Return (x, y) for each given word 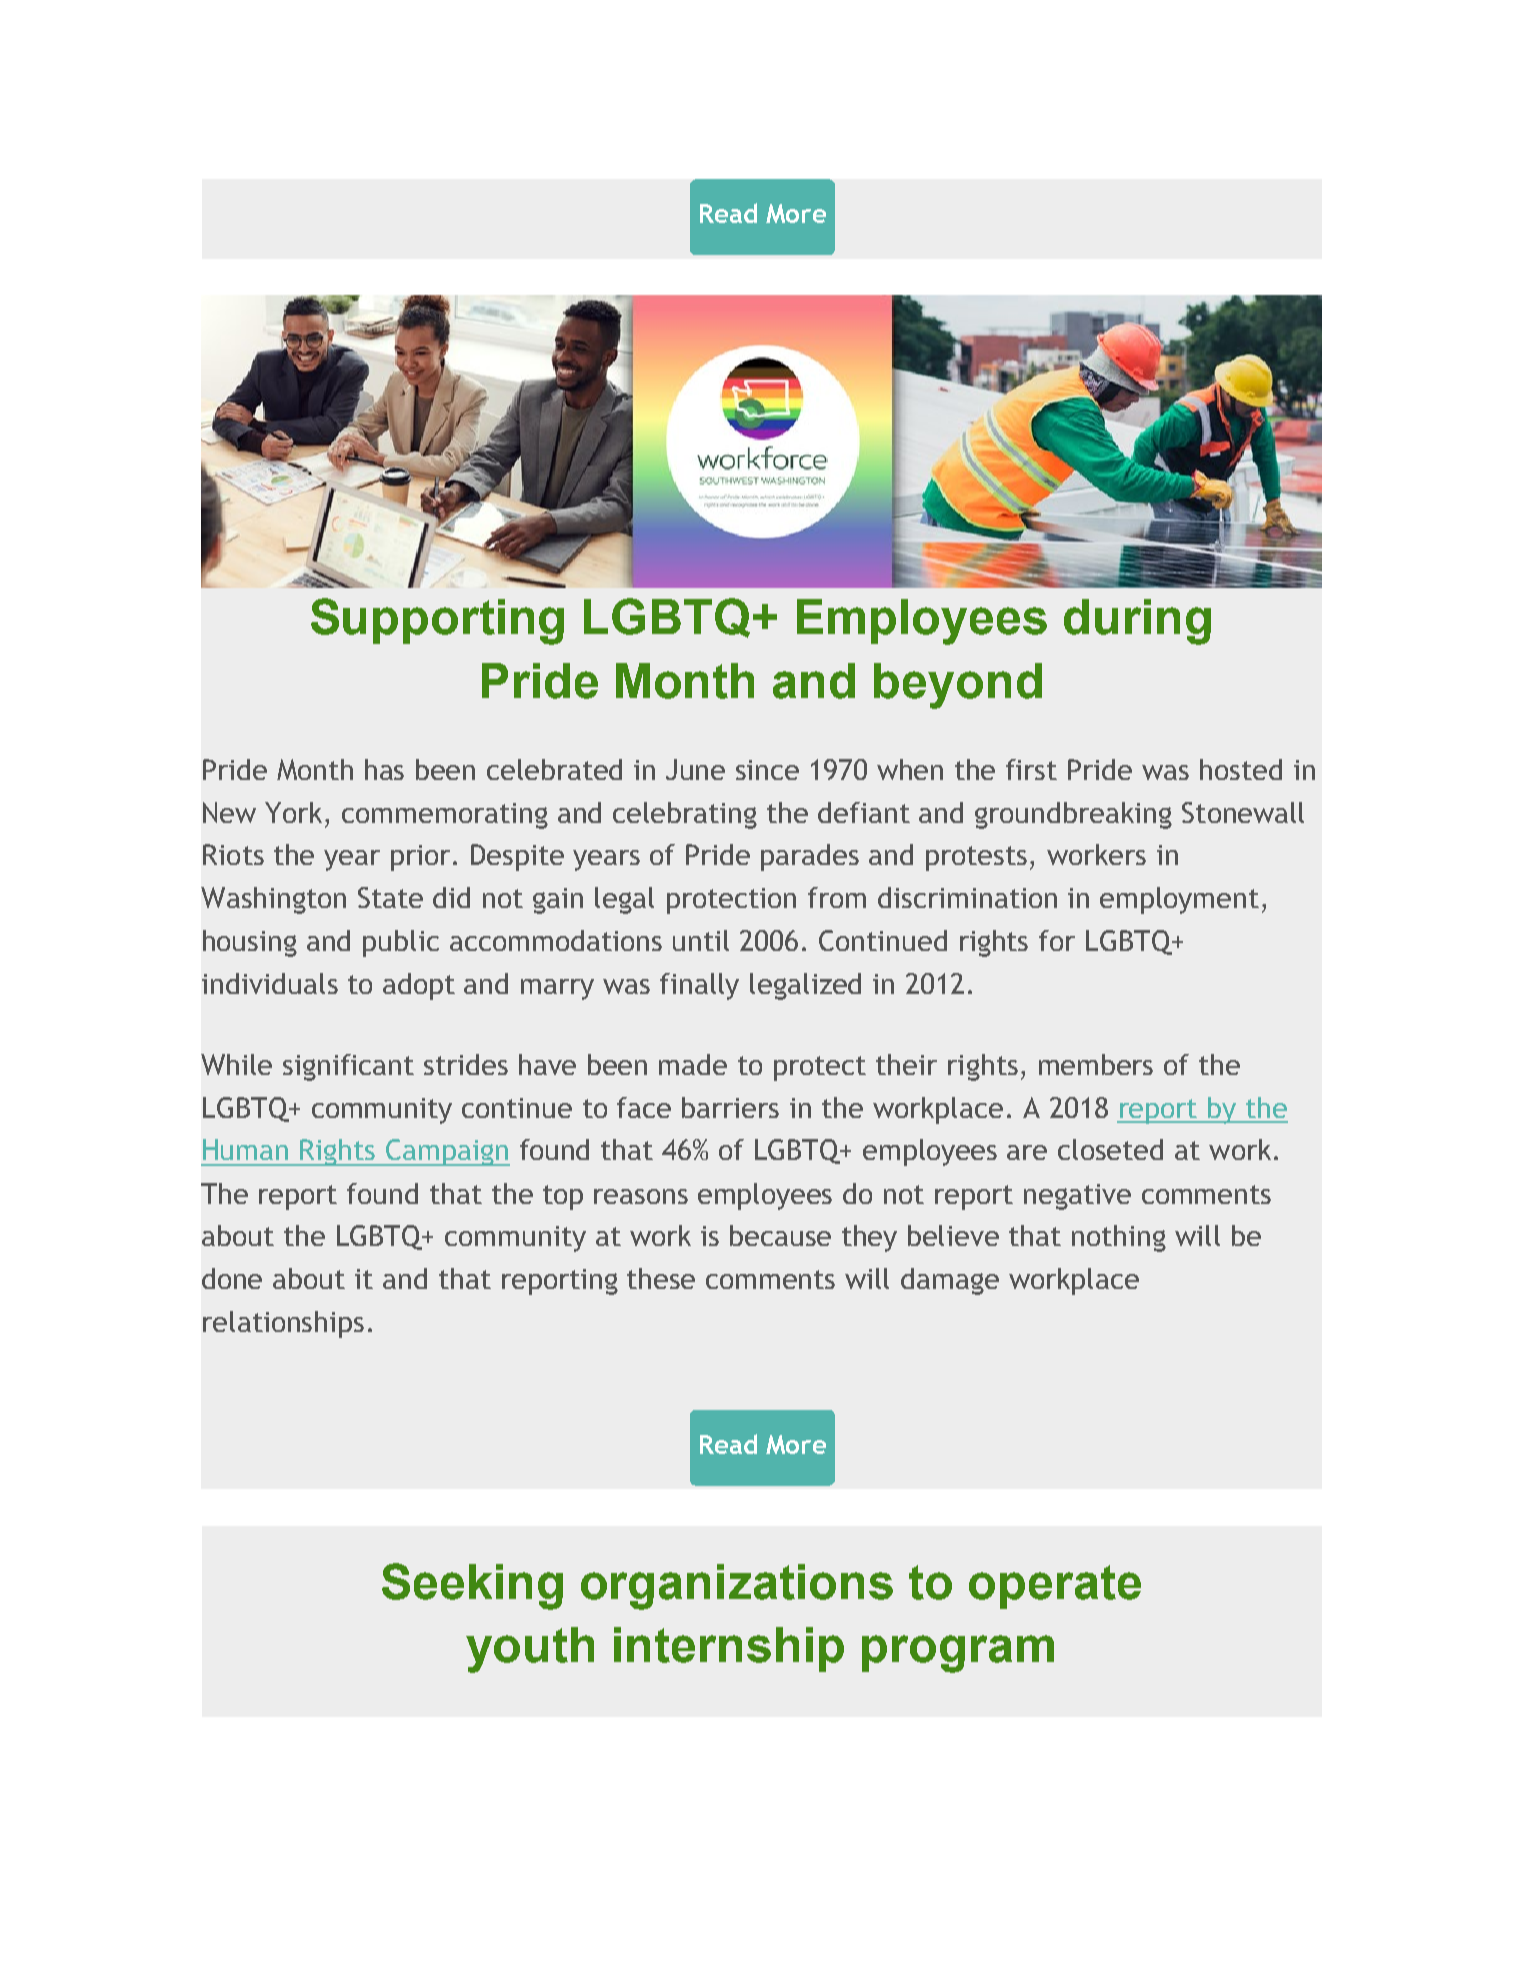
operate (1055, 1587)
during (1137, 622)
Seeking (472, 1586)
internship (729, 1649)
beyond (958, 686)
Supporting (437, 621)
